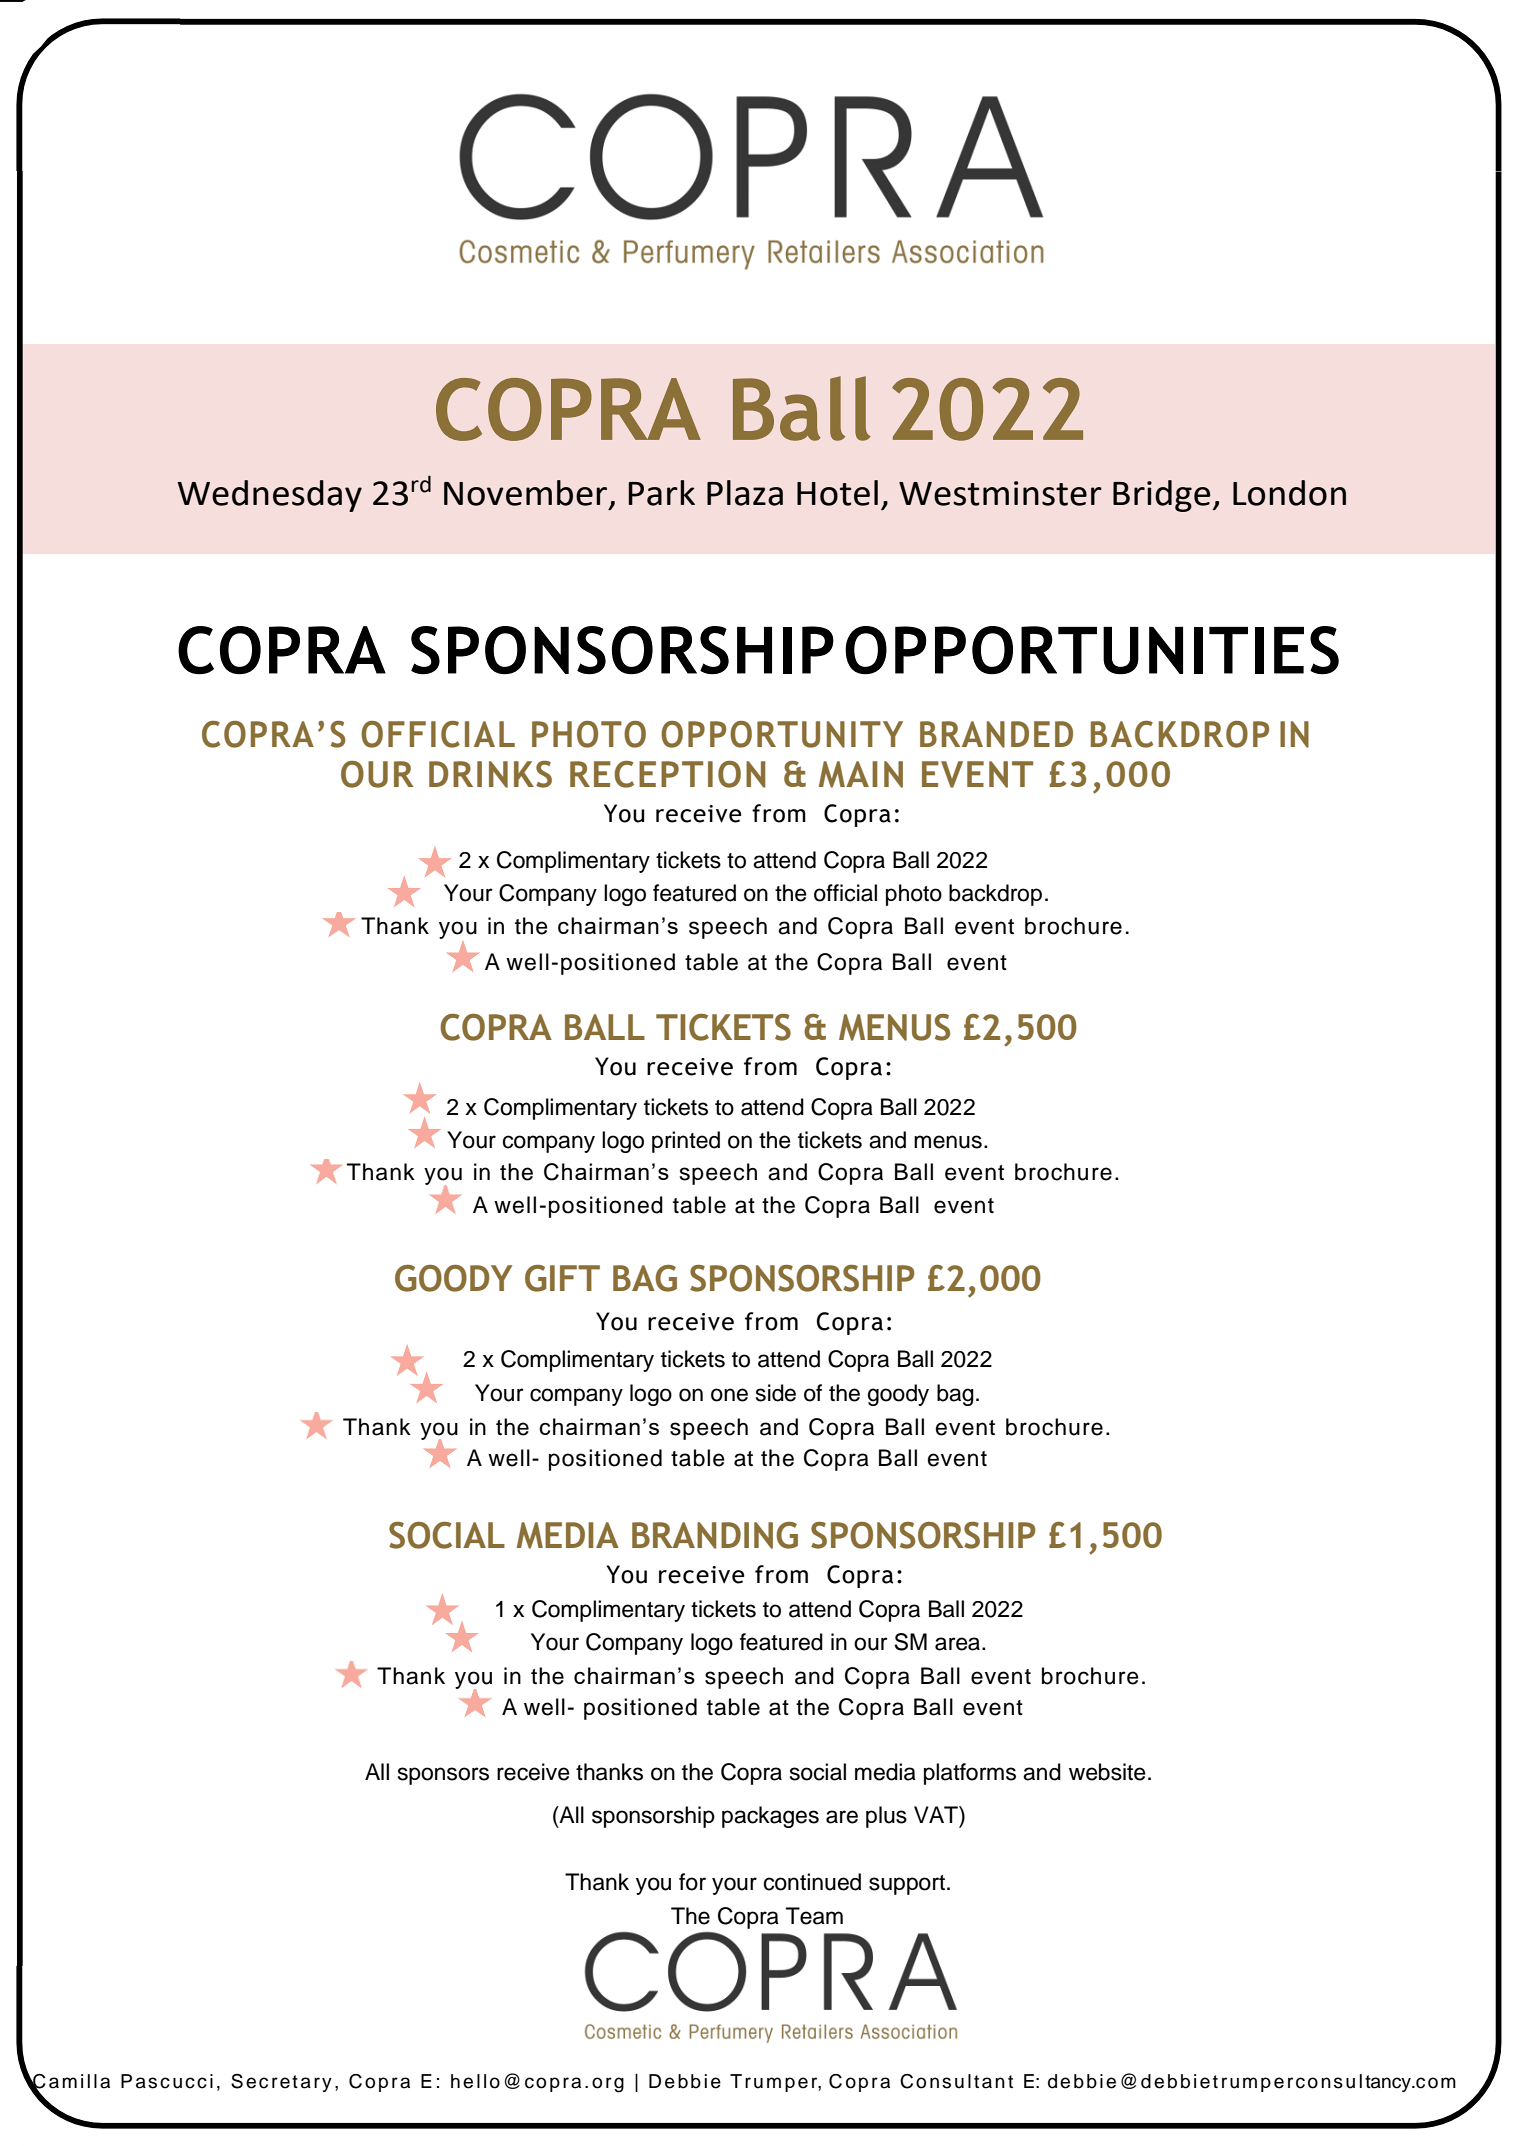 The width and height of the document is (1517, 2146). Describe the element at coordinates (1161, 496) in the document. I see `Bridge` at that location.
